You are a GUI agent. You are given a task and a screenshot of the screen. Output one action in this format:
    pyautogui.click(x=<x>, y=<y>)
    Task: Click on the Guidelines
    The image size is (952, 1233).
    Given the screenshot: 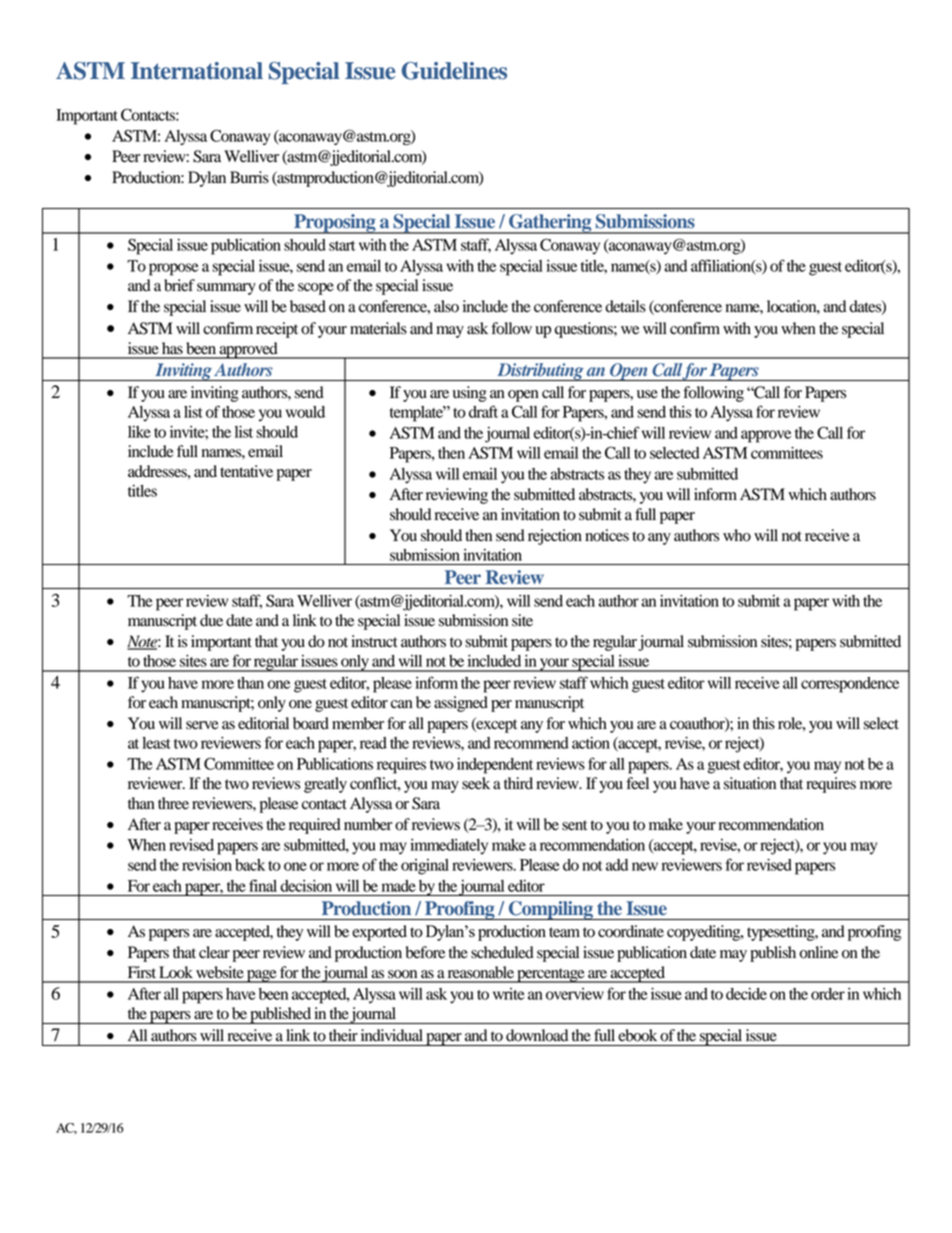 What is the action you would take?
    pyautogui.click(x=454, y=71)
